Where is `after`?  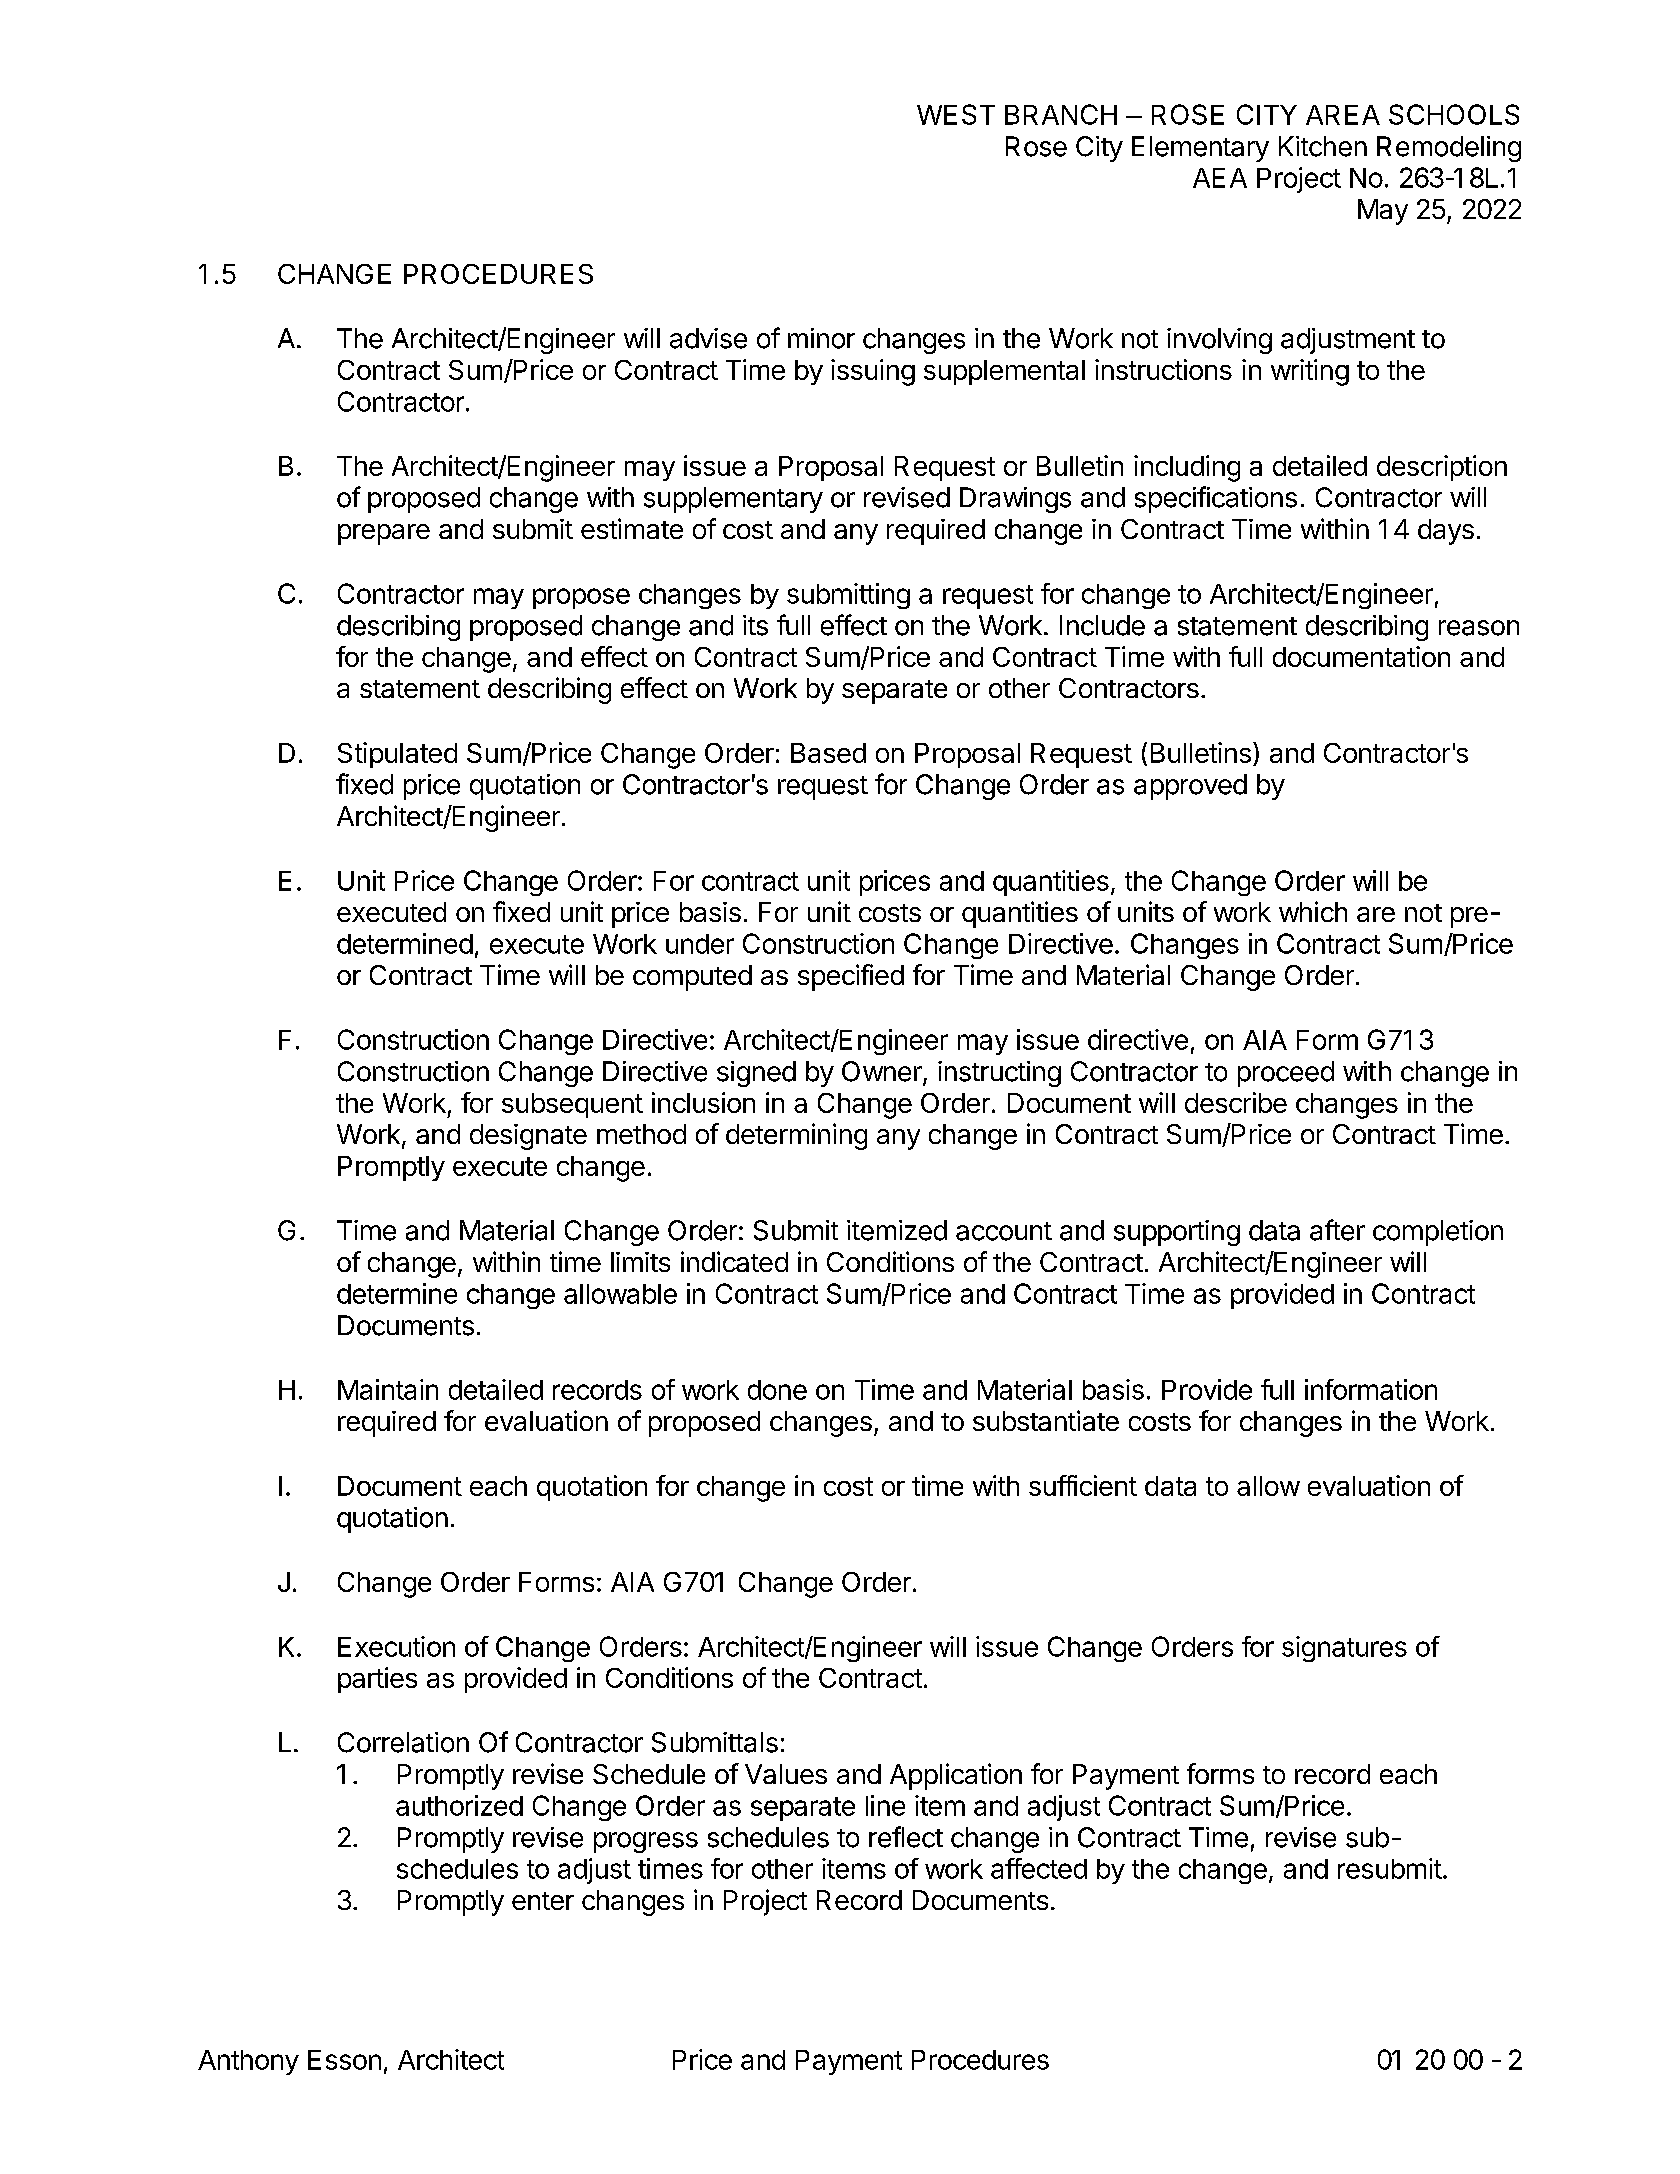 after is located at coordinates (1337, 1230).
